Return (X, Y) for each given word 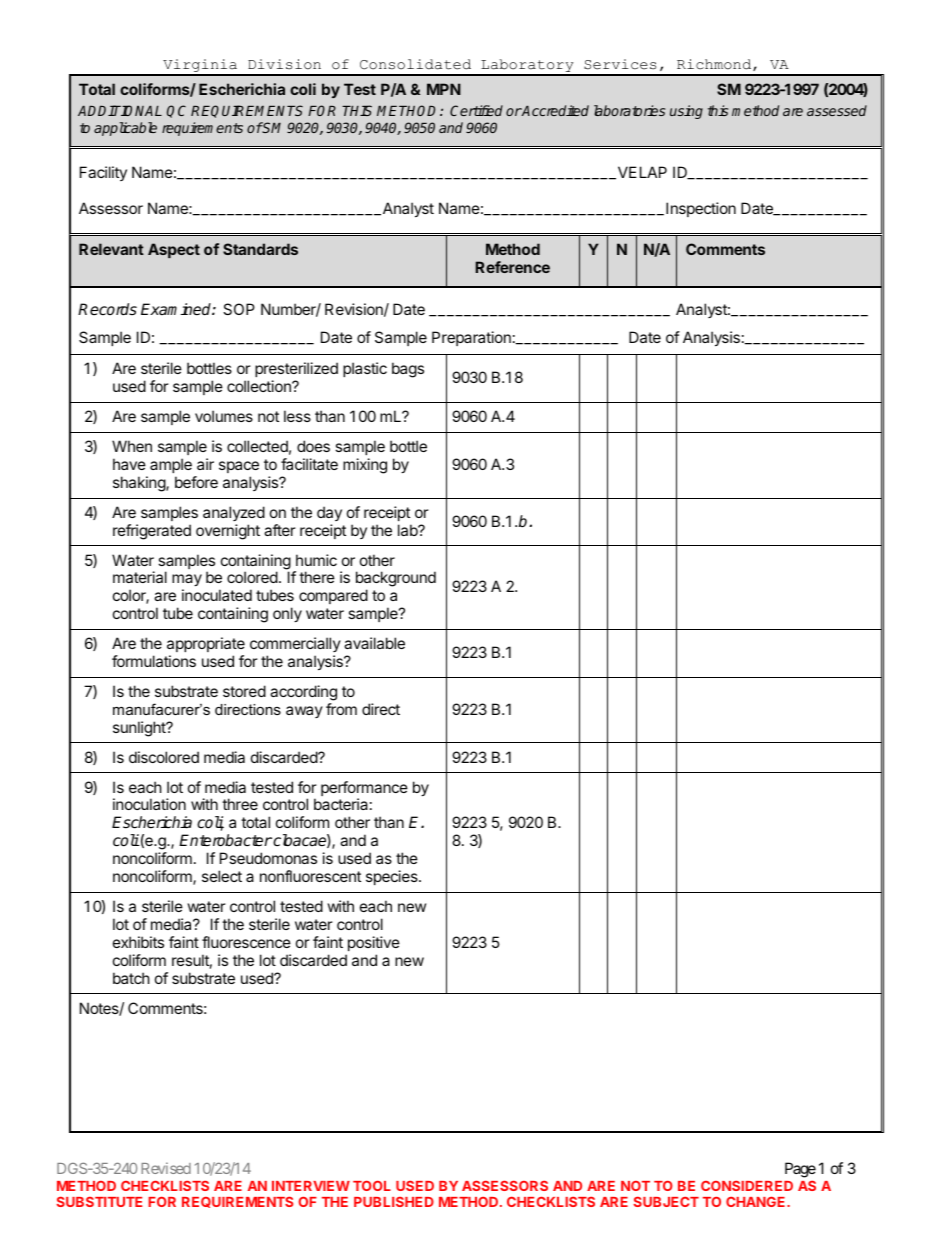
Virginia (200, 67)
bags (408, 370)
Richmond (715, 65)
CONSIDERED (747, 1185)
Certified (476, 110)
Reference (513, 267)
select (222, 876)
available (374, 643)
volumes (224, 416)
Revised (166, 1168)
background (396, 580)
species (393, 877)
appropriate (206, 644)
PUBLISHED (394, 1202)
